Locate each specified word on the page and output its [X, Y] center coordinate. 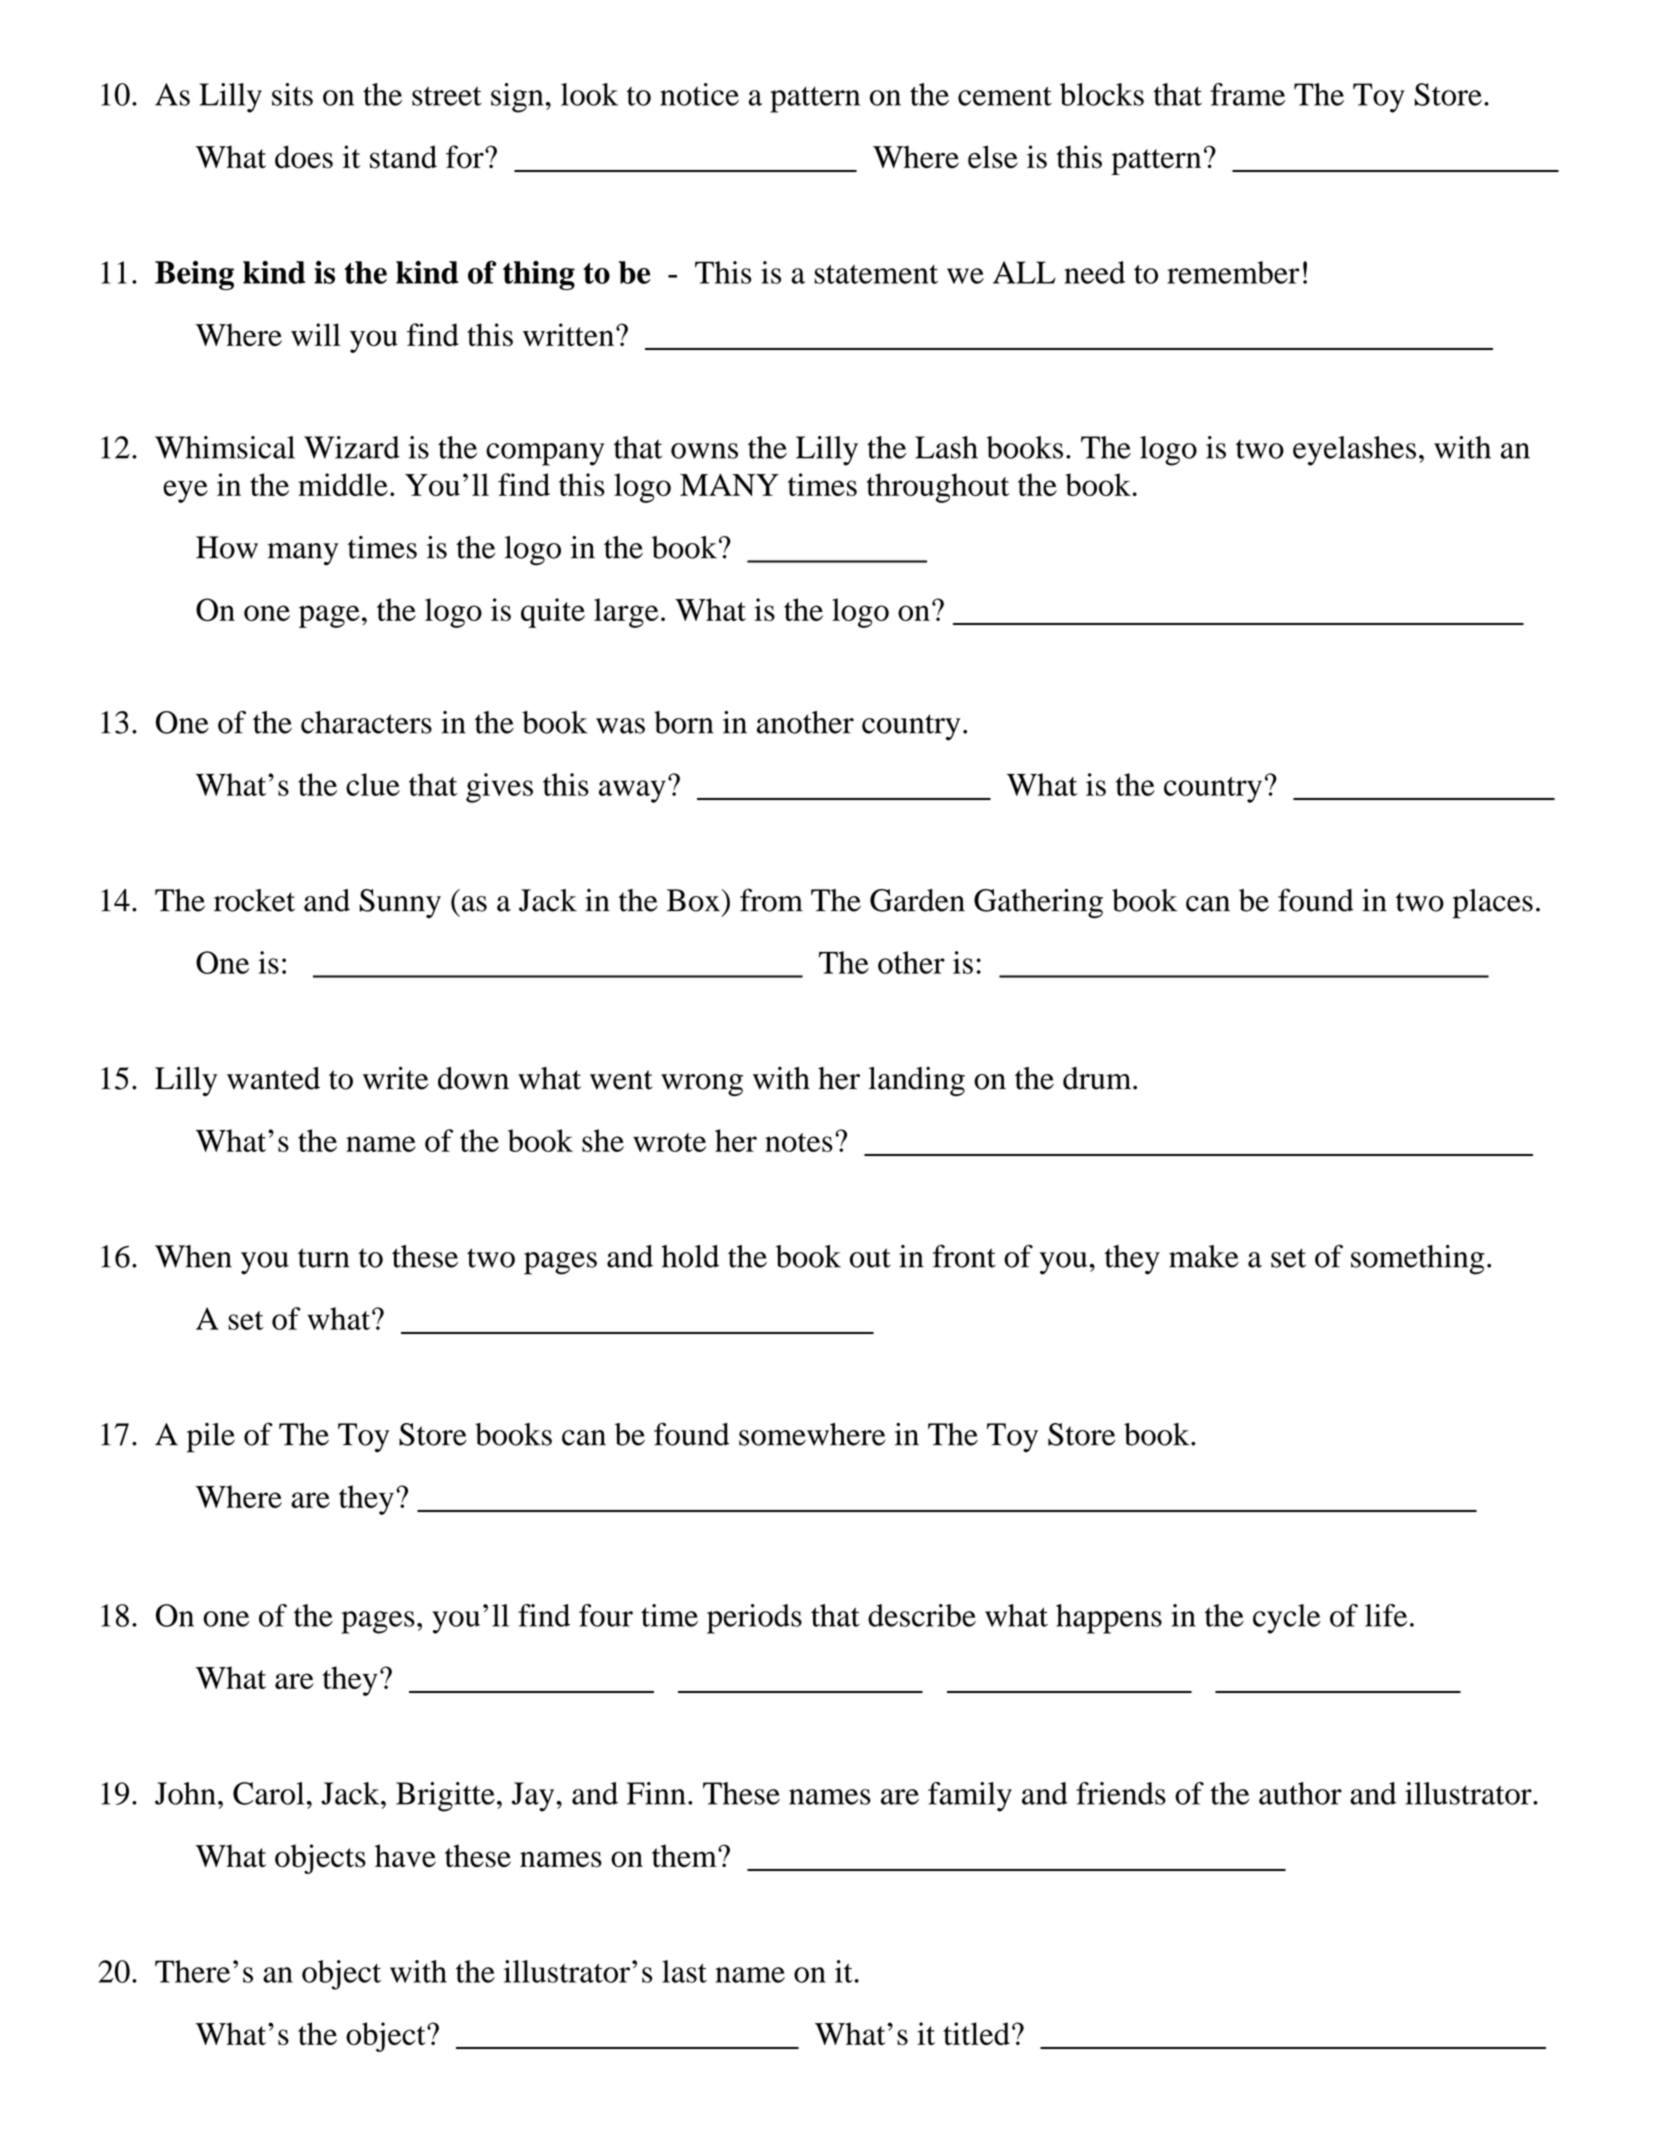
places [1493, 904]
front [964, 1256]
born [684, 722]
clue [373, 784]
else [993, 157]
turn [324, 1258]
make [1204, 1256]
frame [1247, 94]
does [304, 157]
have [405, 1855]
